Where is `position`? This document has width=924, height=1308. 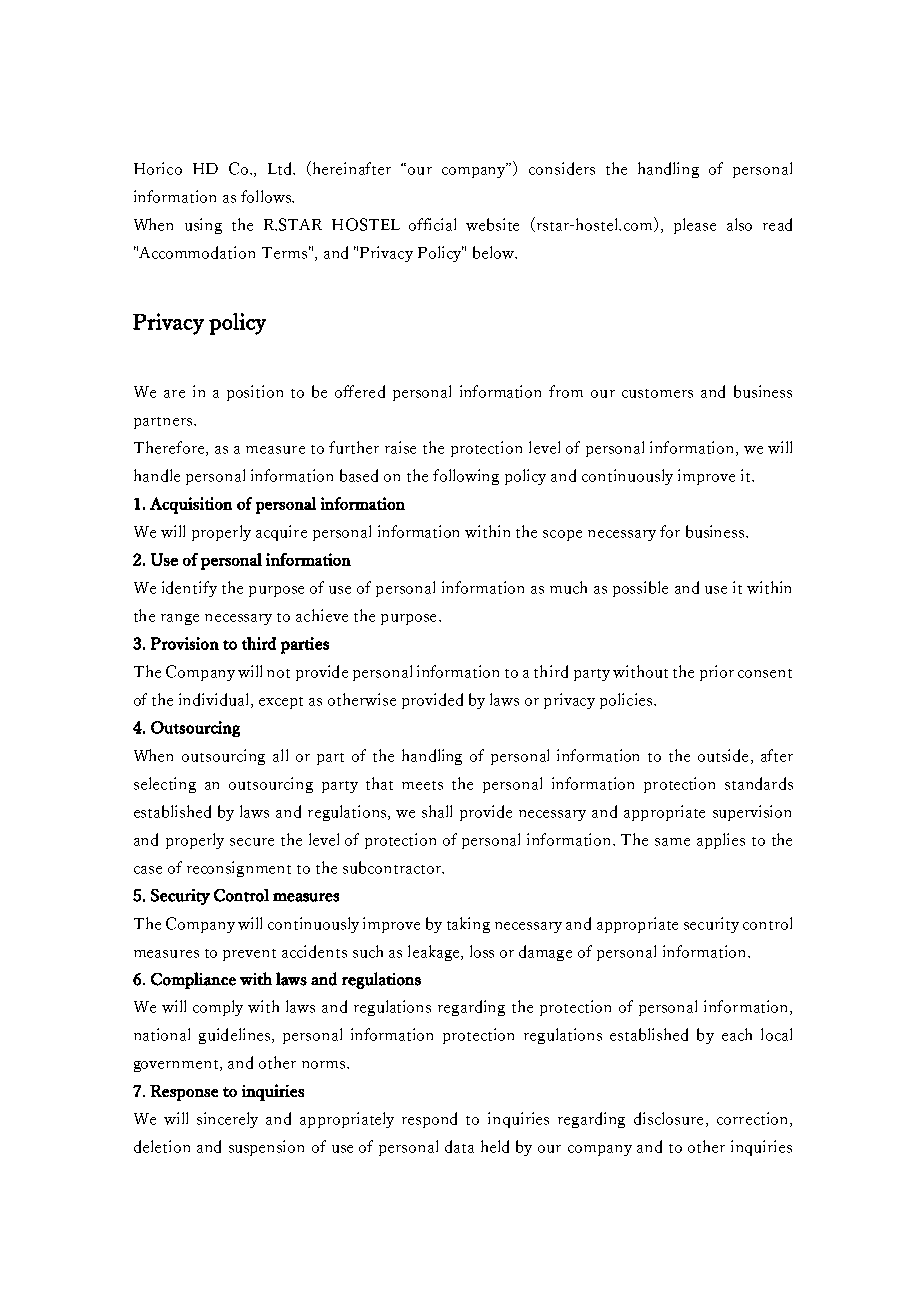
position is located at coordinates (255, 393).
